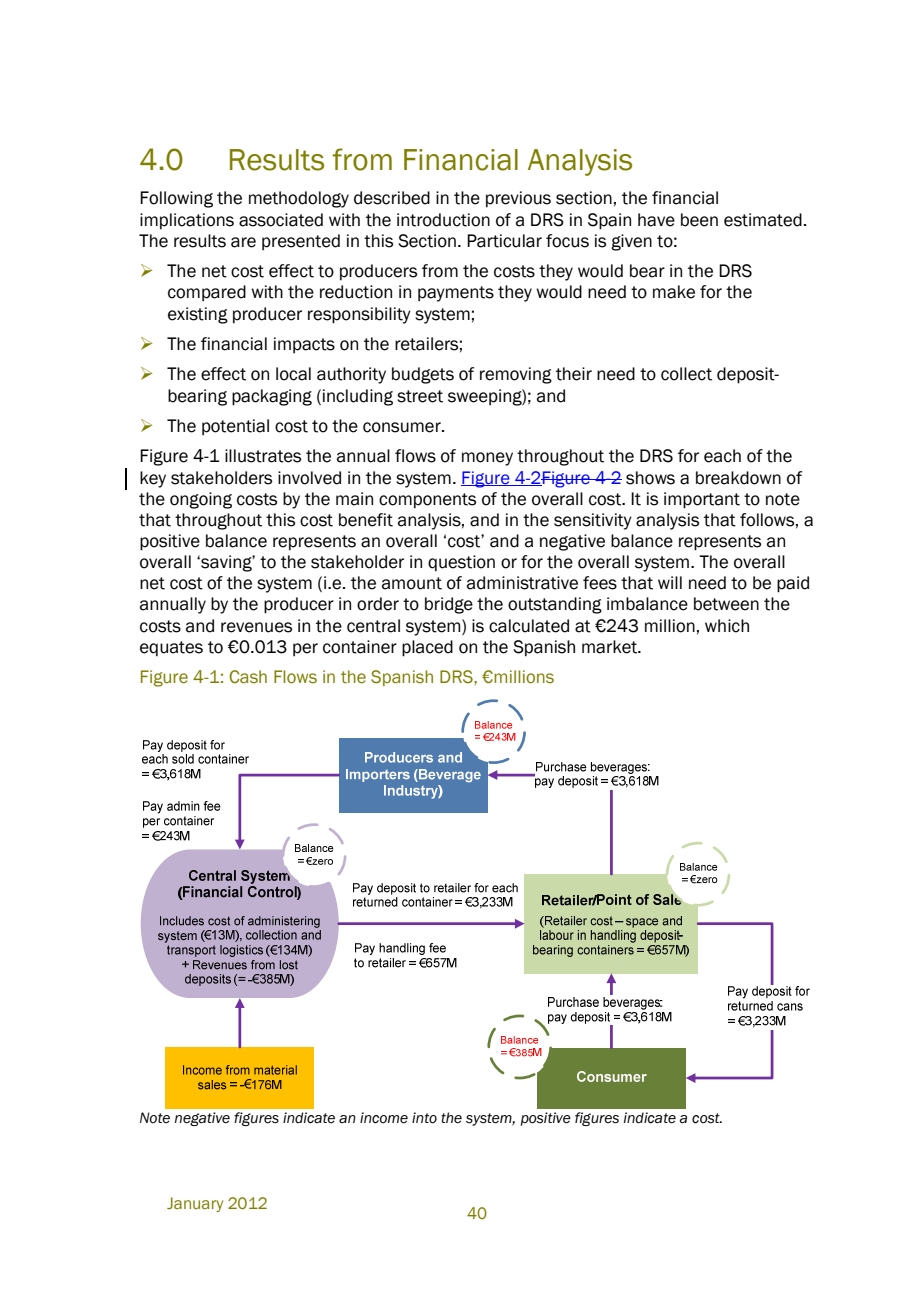 The height and width of the image is (1308, 924). I want to click on introduction, so click(443, 220).
